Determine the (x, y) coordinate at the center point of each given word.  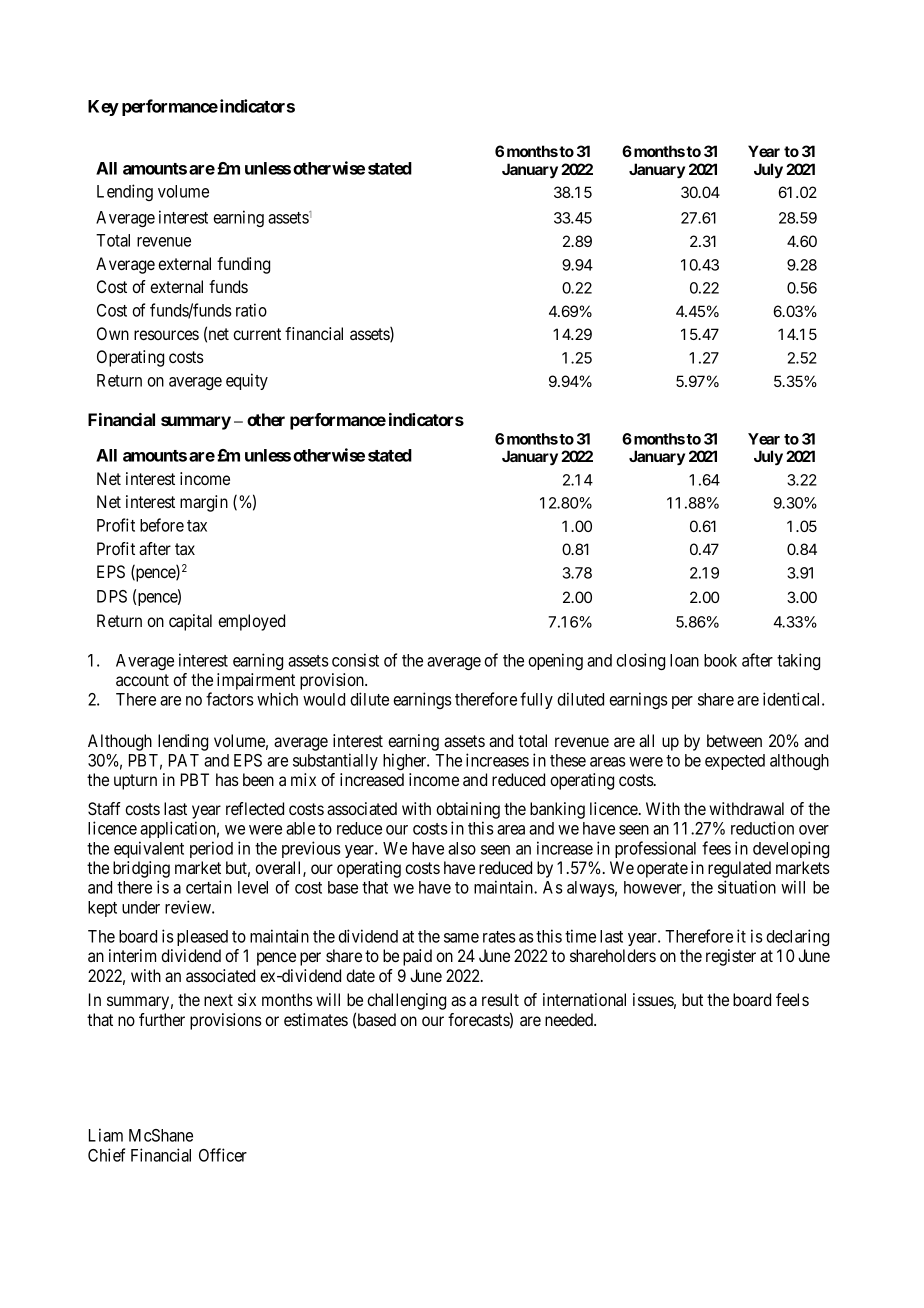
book (720, 660)
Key (103, 108)
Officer (223, 1155)
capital (190, 622)
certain (209, 887)
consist (355, 660)
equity (247, 381)
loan (684, 660)
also (462, 848)
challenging (406, 1001)
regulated (739, 869)
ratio (251, 310)
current (257, 334)
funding (243, 265)
